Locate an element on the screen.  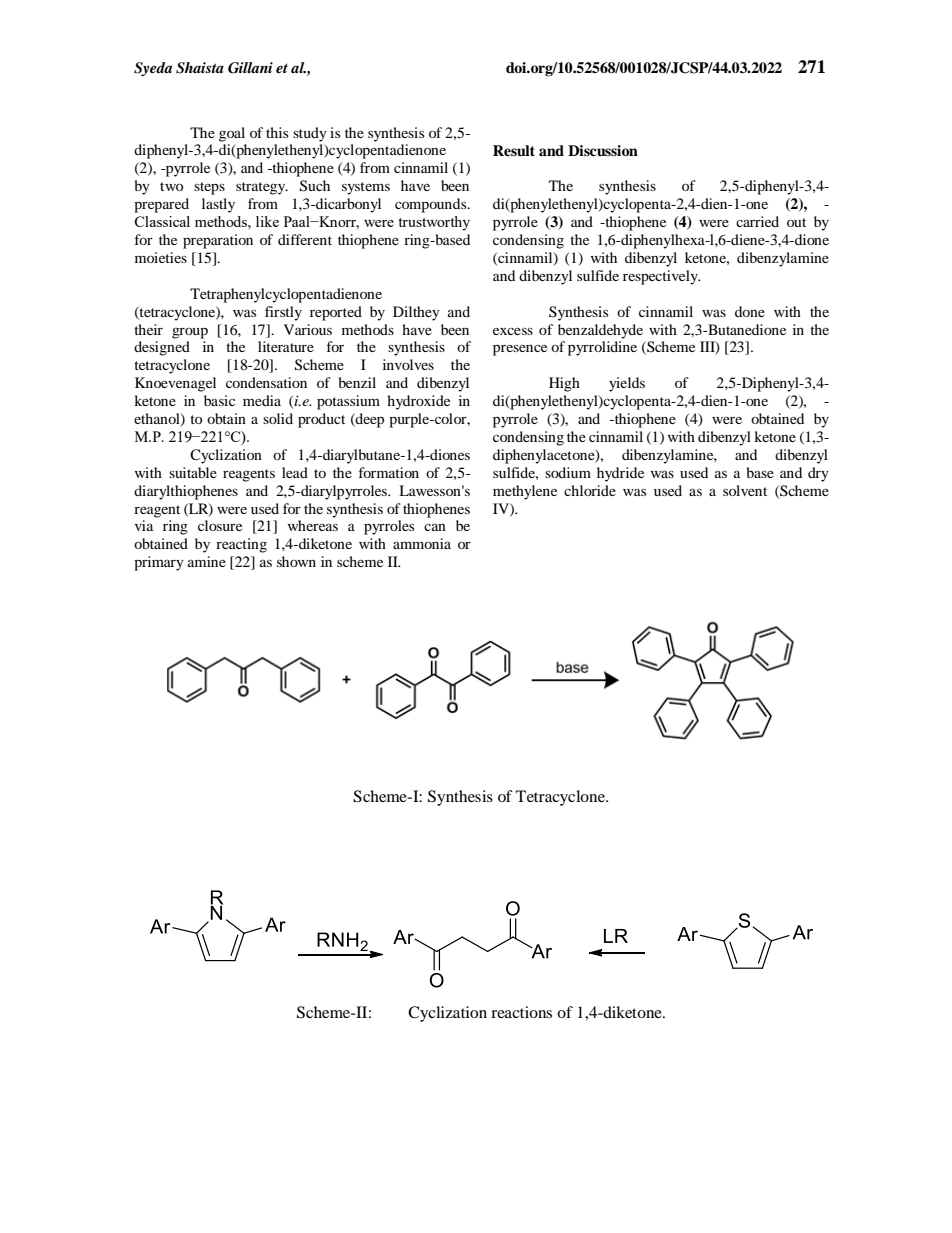
goal is located at coordinates (232, 134).
